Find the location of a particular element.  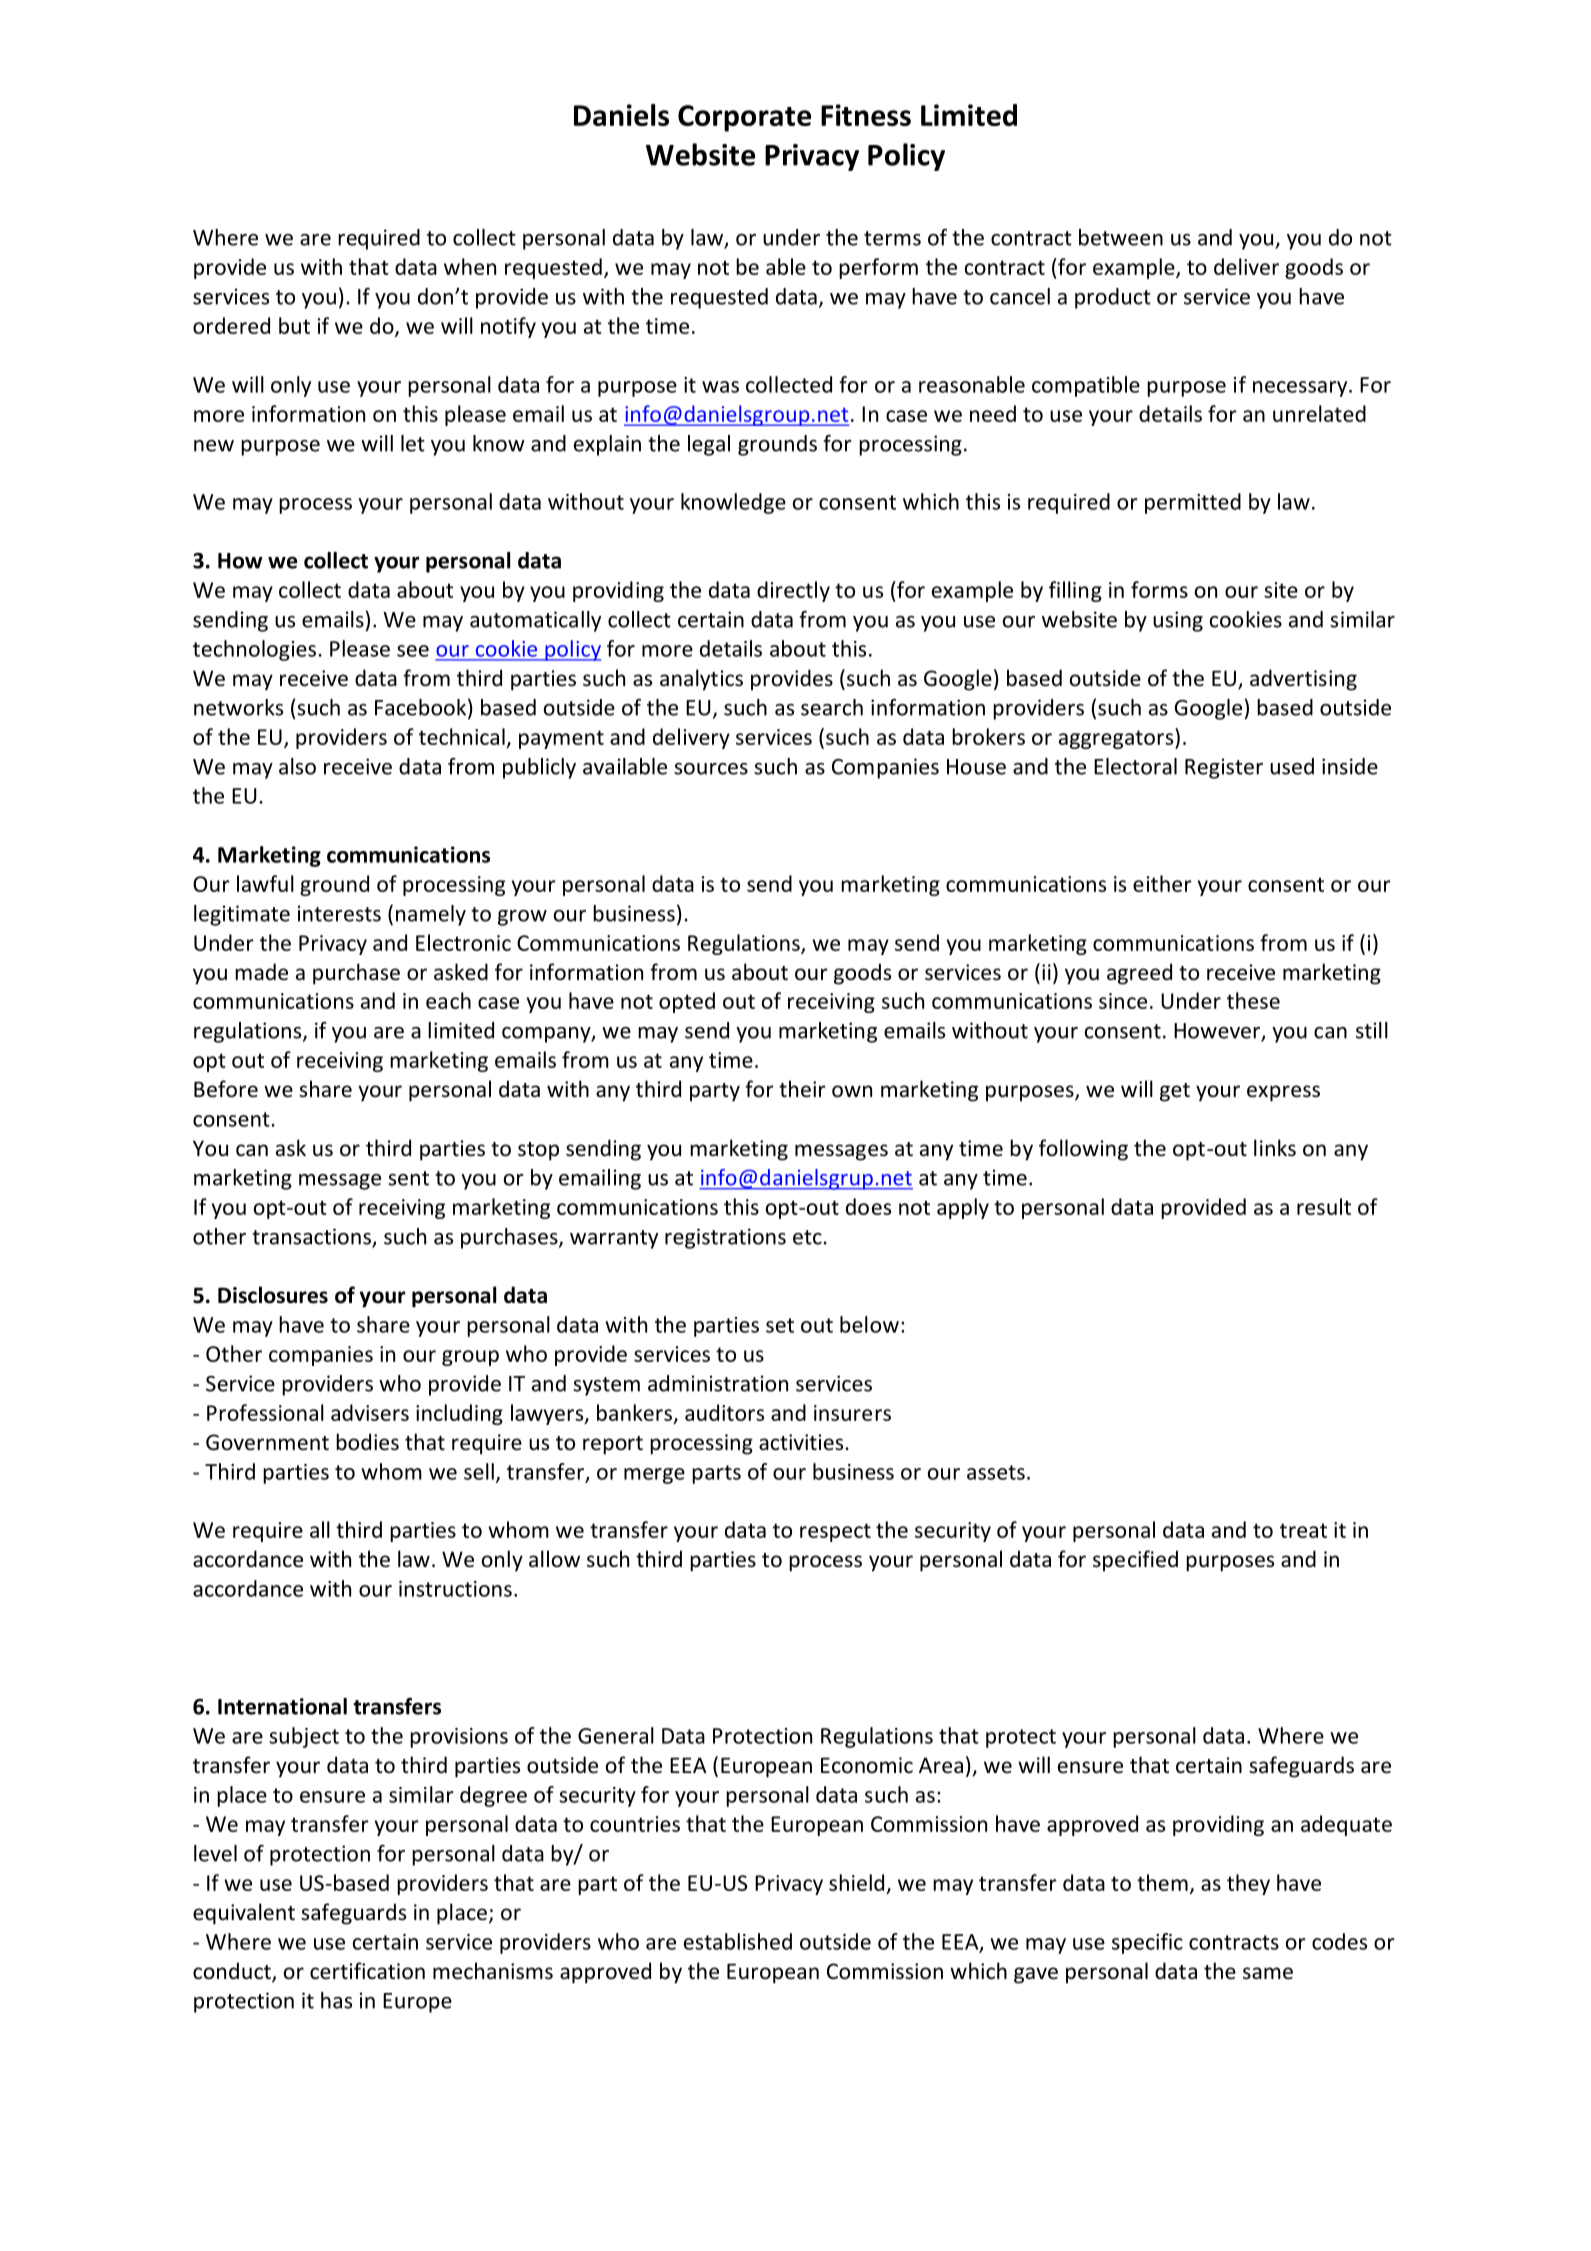

when is located at coordinates (470, 266).
